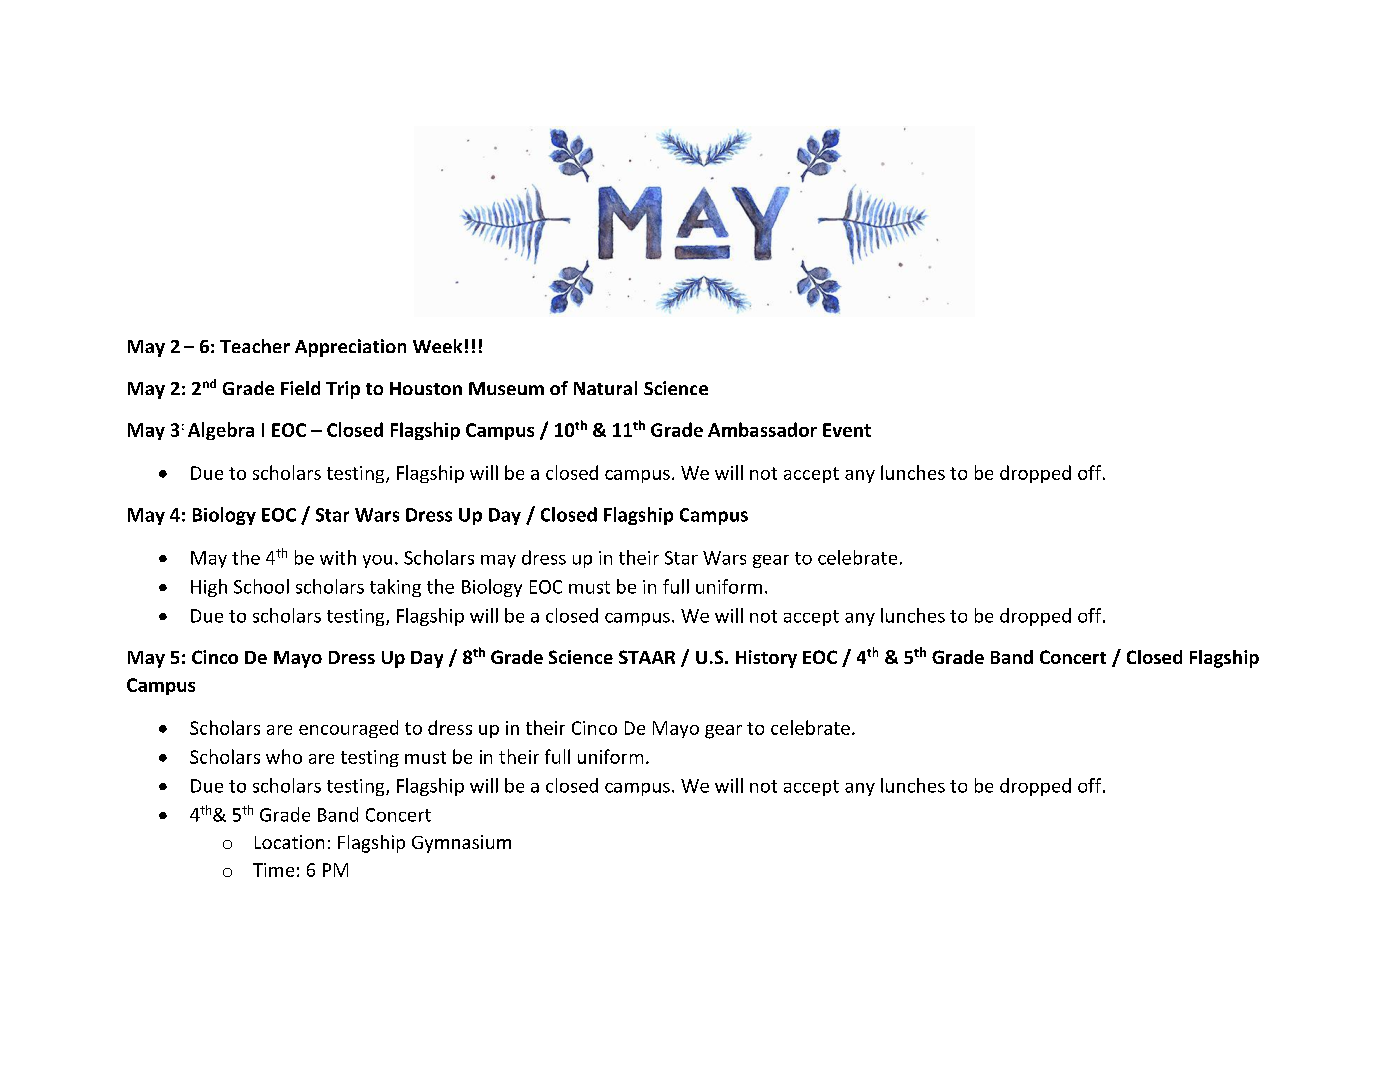  What do you see at coordinates (461, 844) in the image?
I see `Gymnasium` at bounding box center [461, 844].
